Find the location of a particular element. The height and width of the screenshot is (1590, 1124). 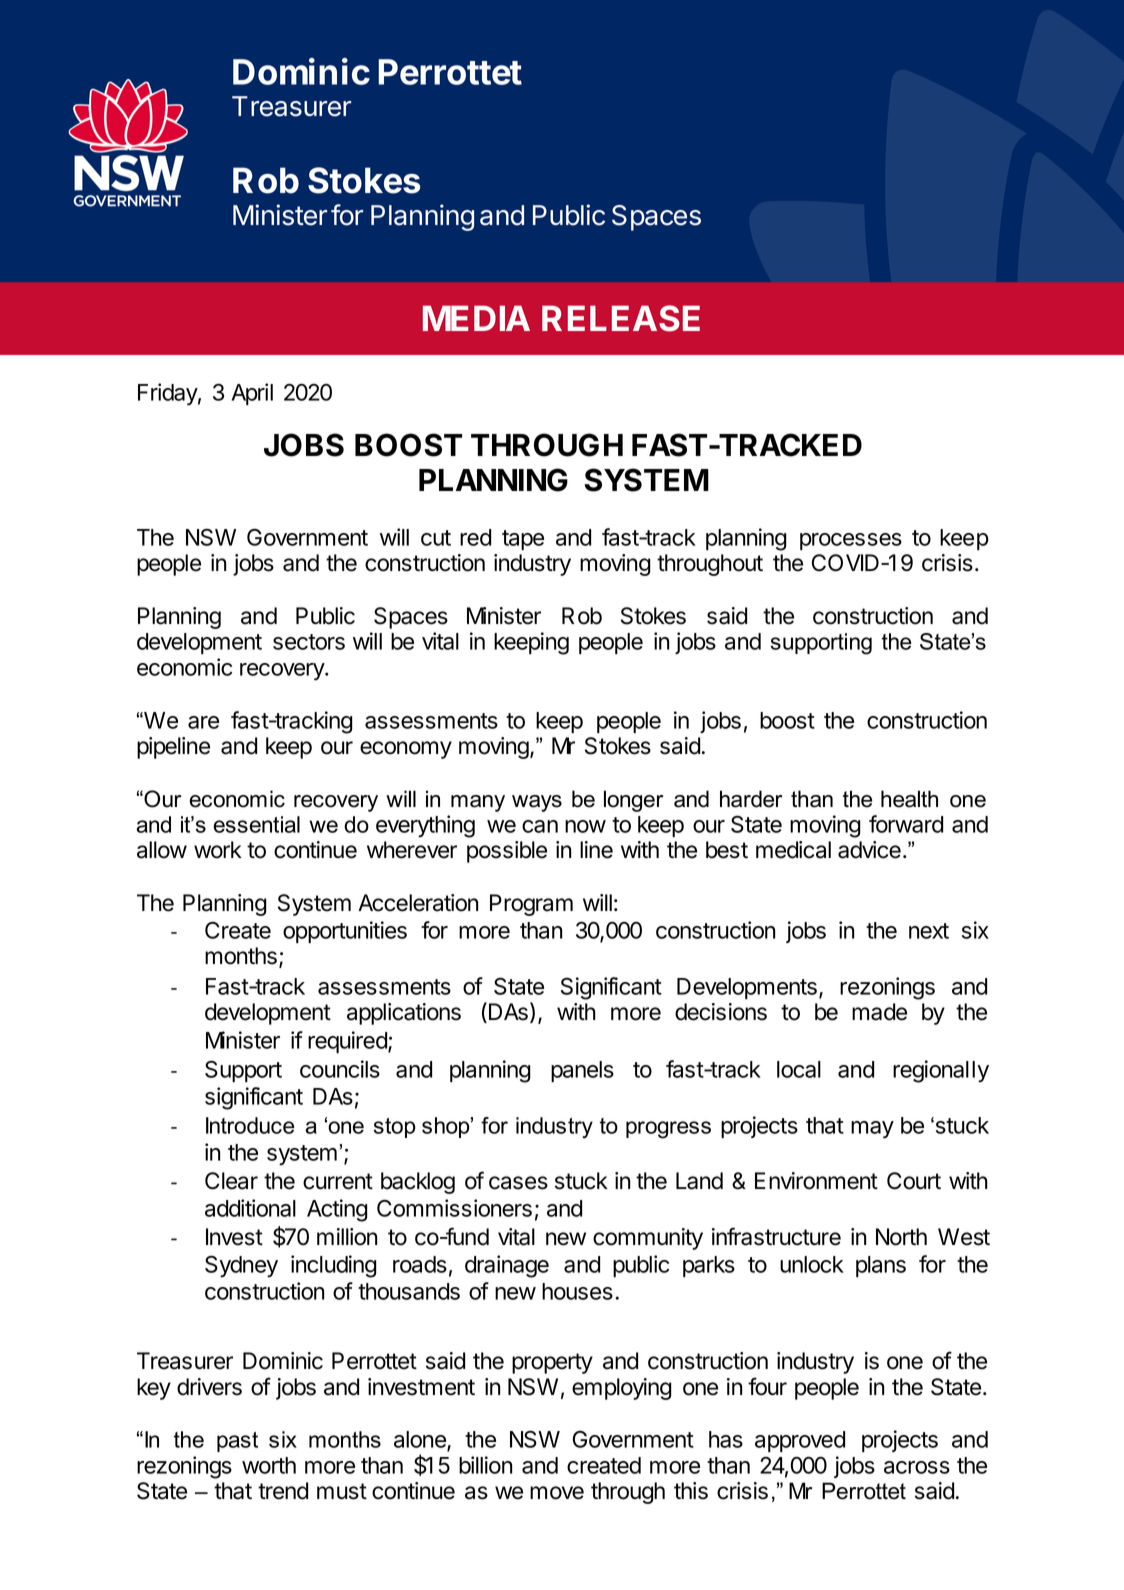

health is located at coordinates (909, 799).
